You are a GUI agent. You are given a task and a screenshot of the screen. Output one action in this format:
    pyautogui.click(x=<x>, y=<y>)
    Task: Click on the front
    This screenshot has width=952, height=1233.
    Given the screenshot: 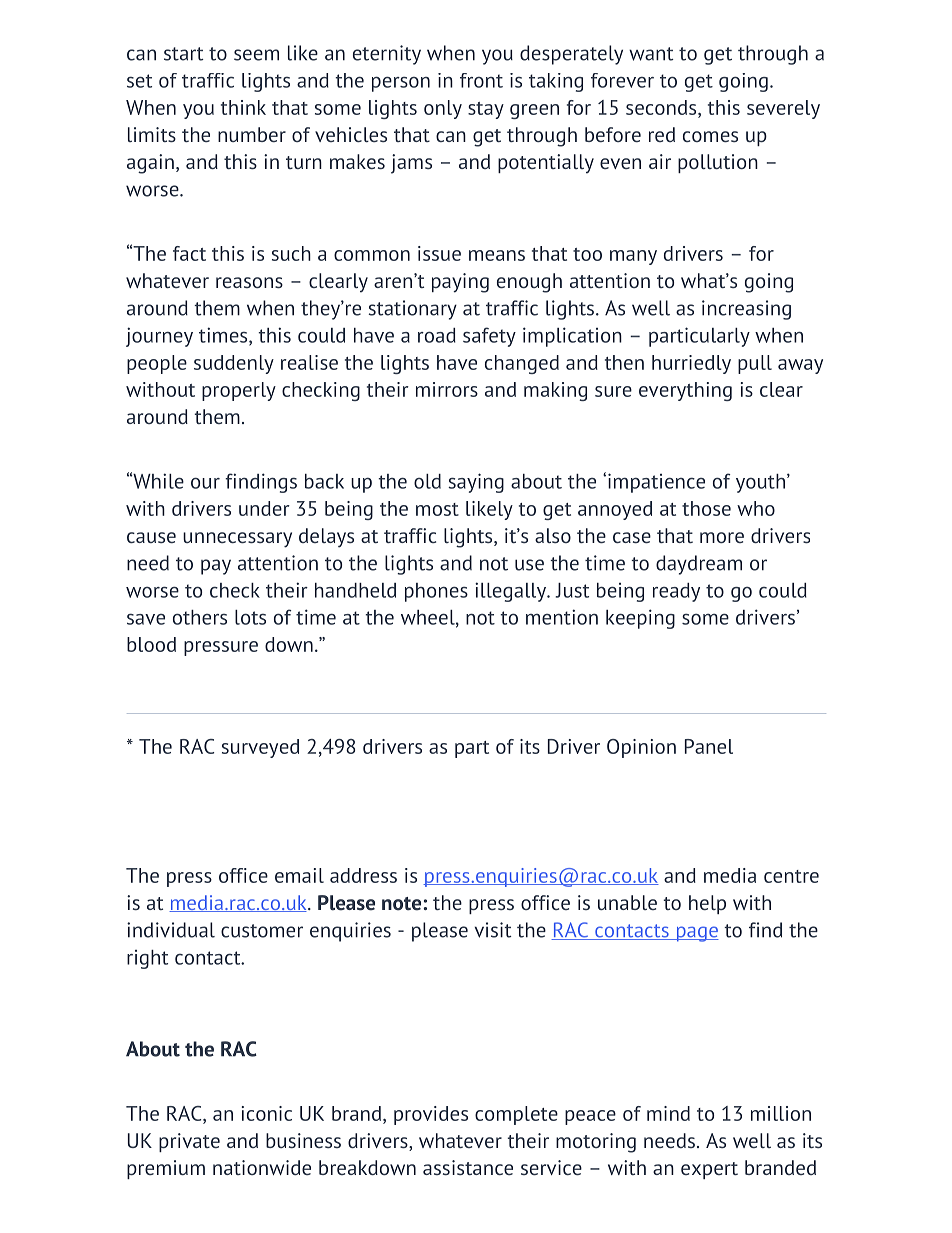 What is the action you would take?
    pyautogui.click(x=481, y=80)
